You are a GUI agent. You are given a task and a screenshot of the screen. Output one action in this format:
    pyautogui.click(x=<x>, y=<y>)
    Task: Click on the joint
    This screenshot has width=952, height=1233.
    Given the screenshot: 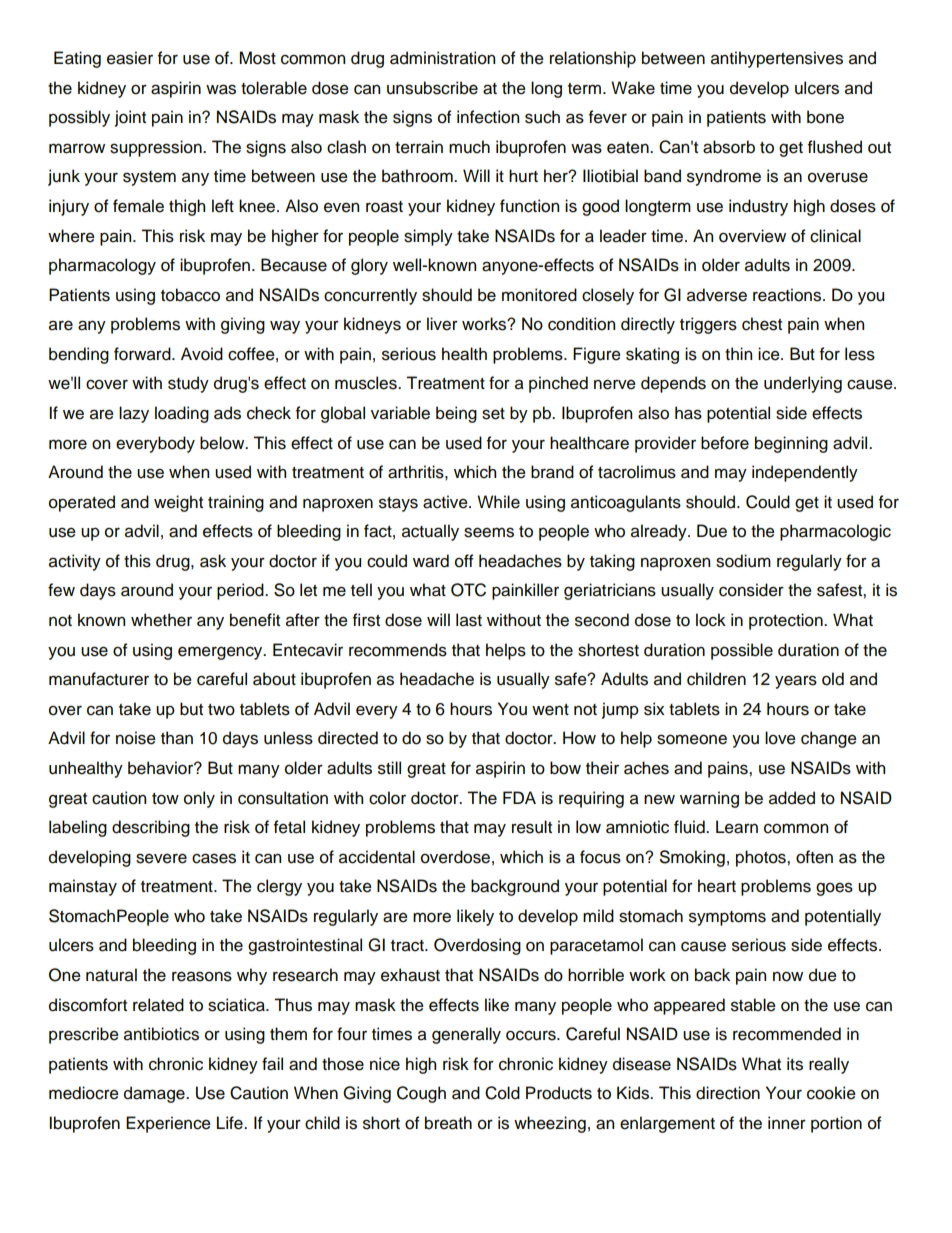 What is the action you would take?
    pyautogui.click(x=130, y=118)
